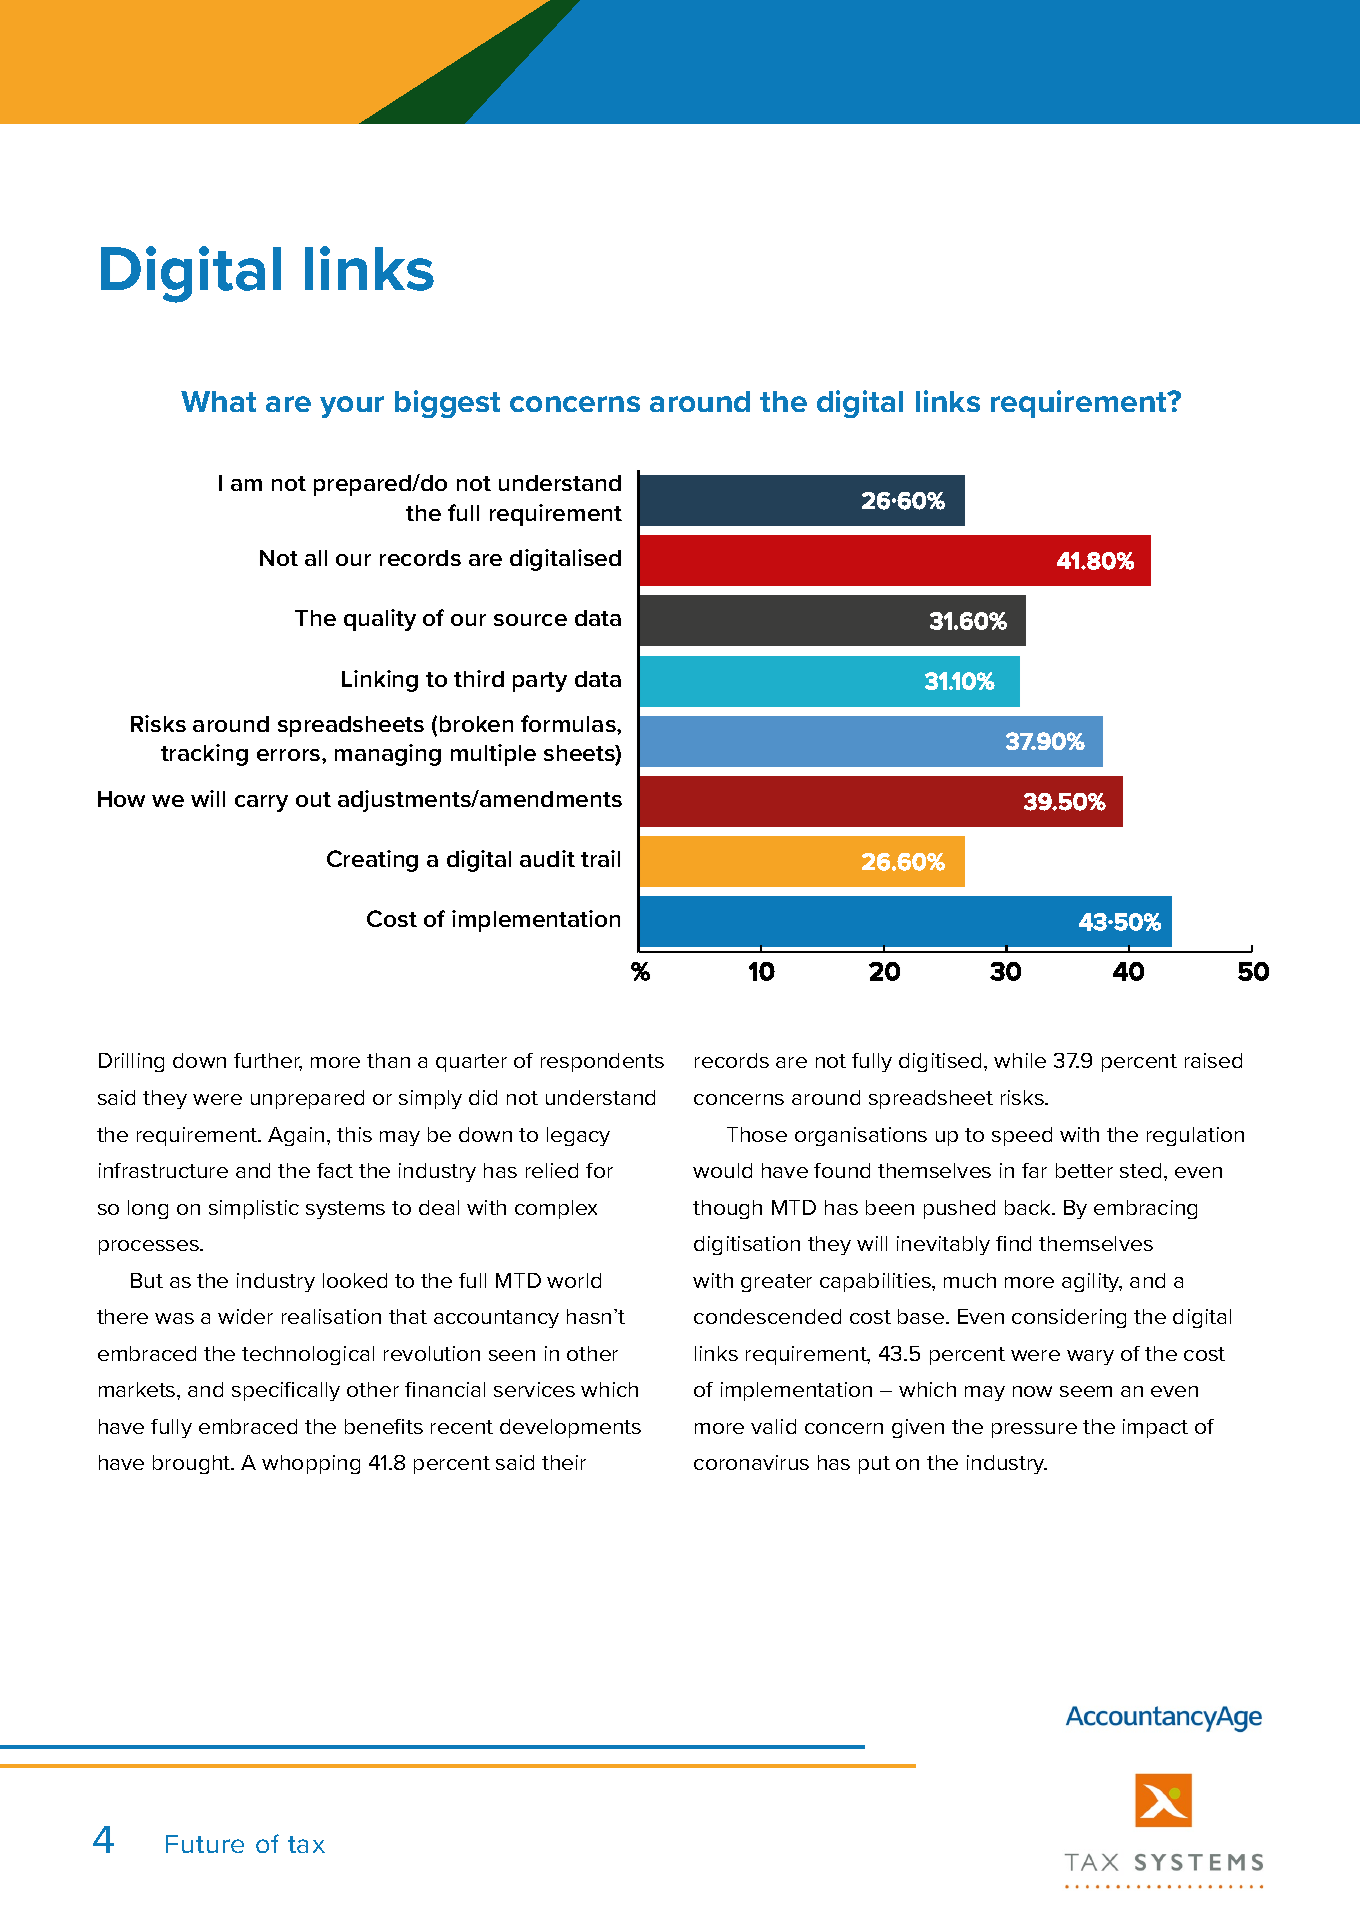  What do you see at coordinates (447, 404) in the page?
I see `biggest` at bounding box center [447, 404].
